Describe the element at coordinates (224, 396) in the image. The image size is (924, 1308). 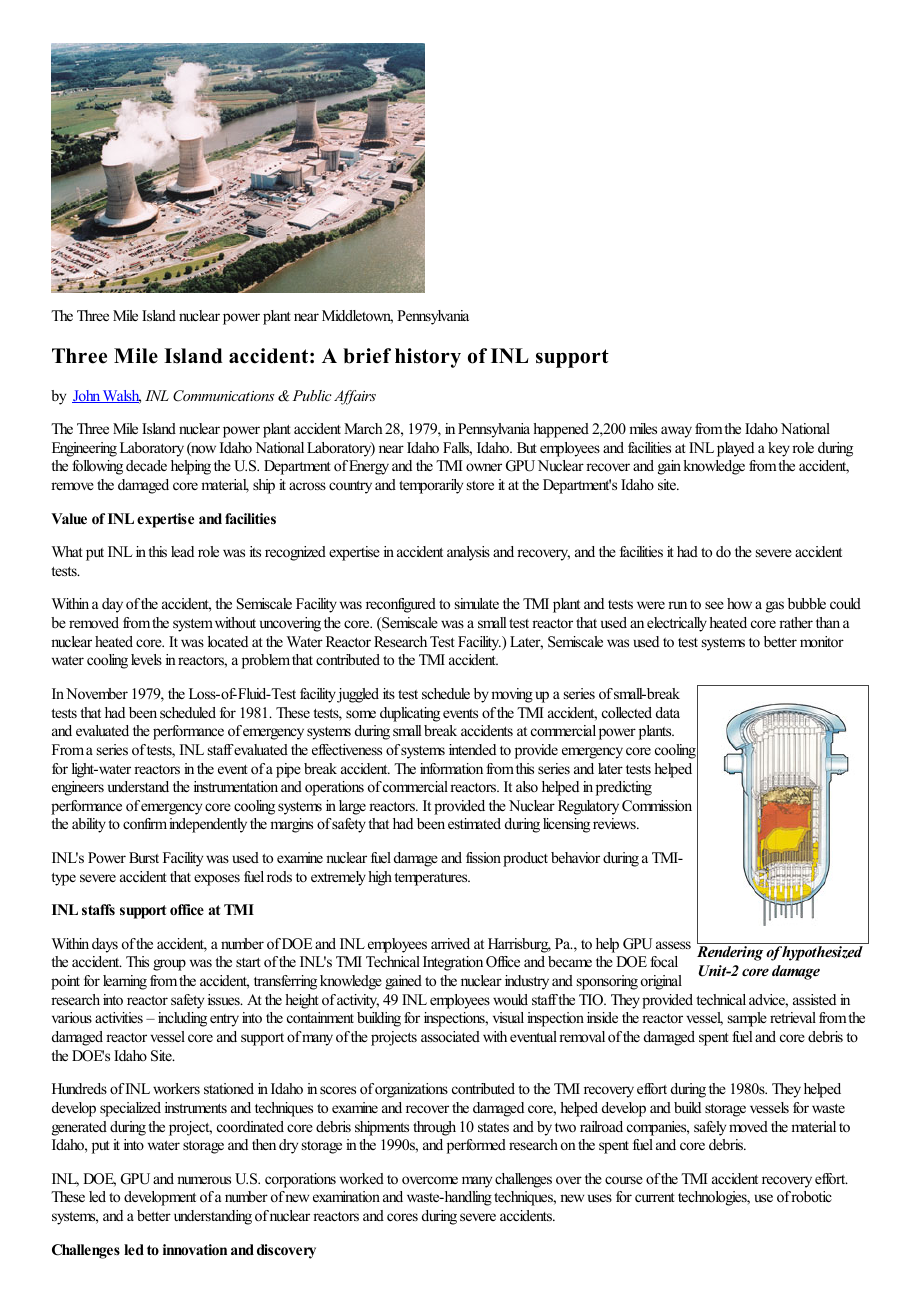
I see `Communications` at that location.
